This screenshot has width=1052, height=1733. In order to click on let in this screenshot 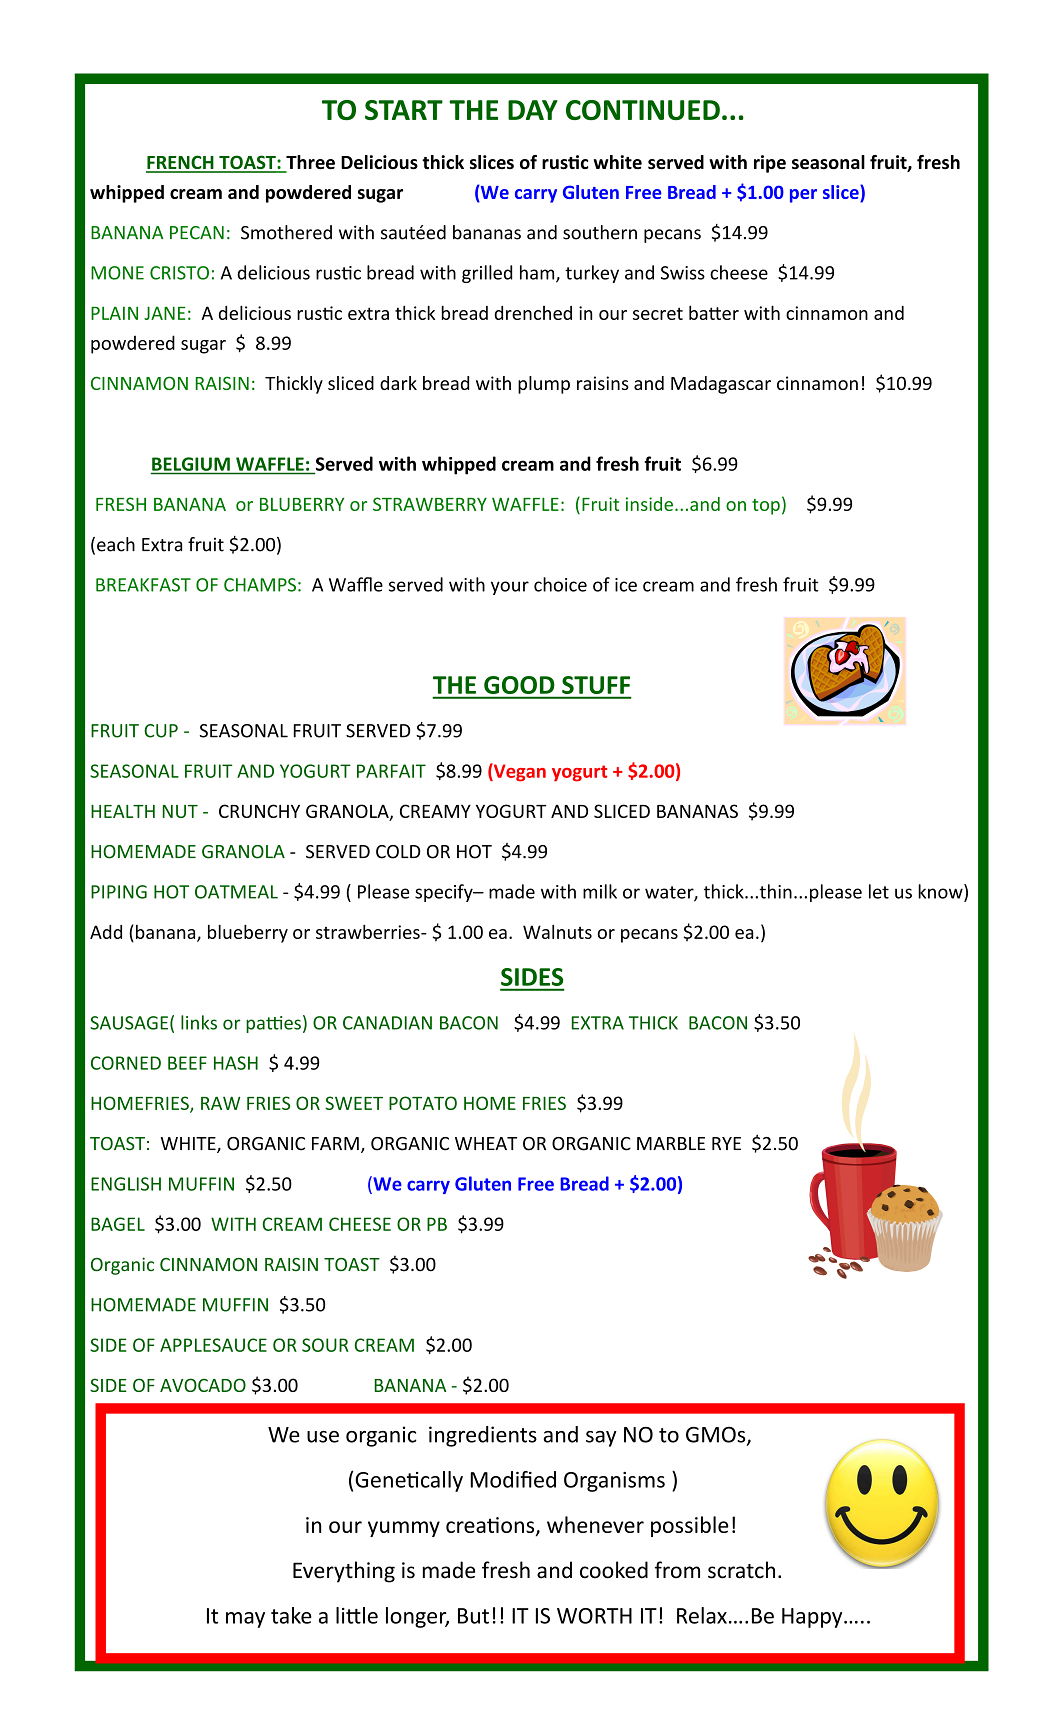, I will do `click(879, 891)`.
